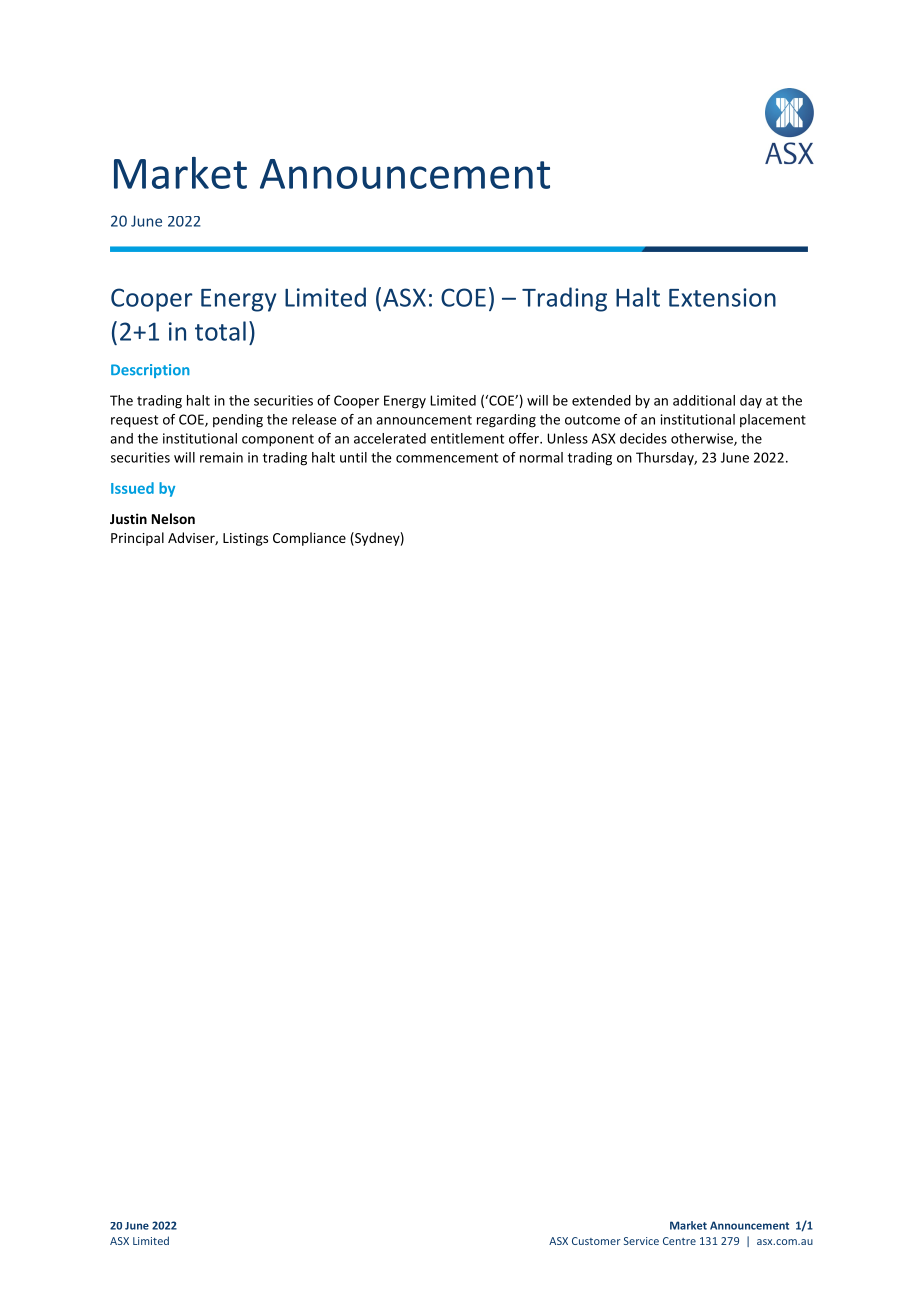 Image resolution: width=924 pixels, height=1308 pixels. I want to click on total, so click(220, 331).
